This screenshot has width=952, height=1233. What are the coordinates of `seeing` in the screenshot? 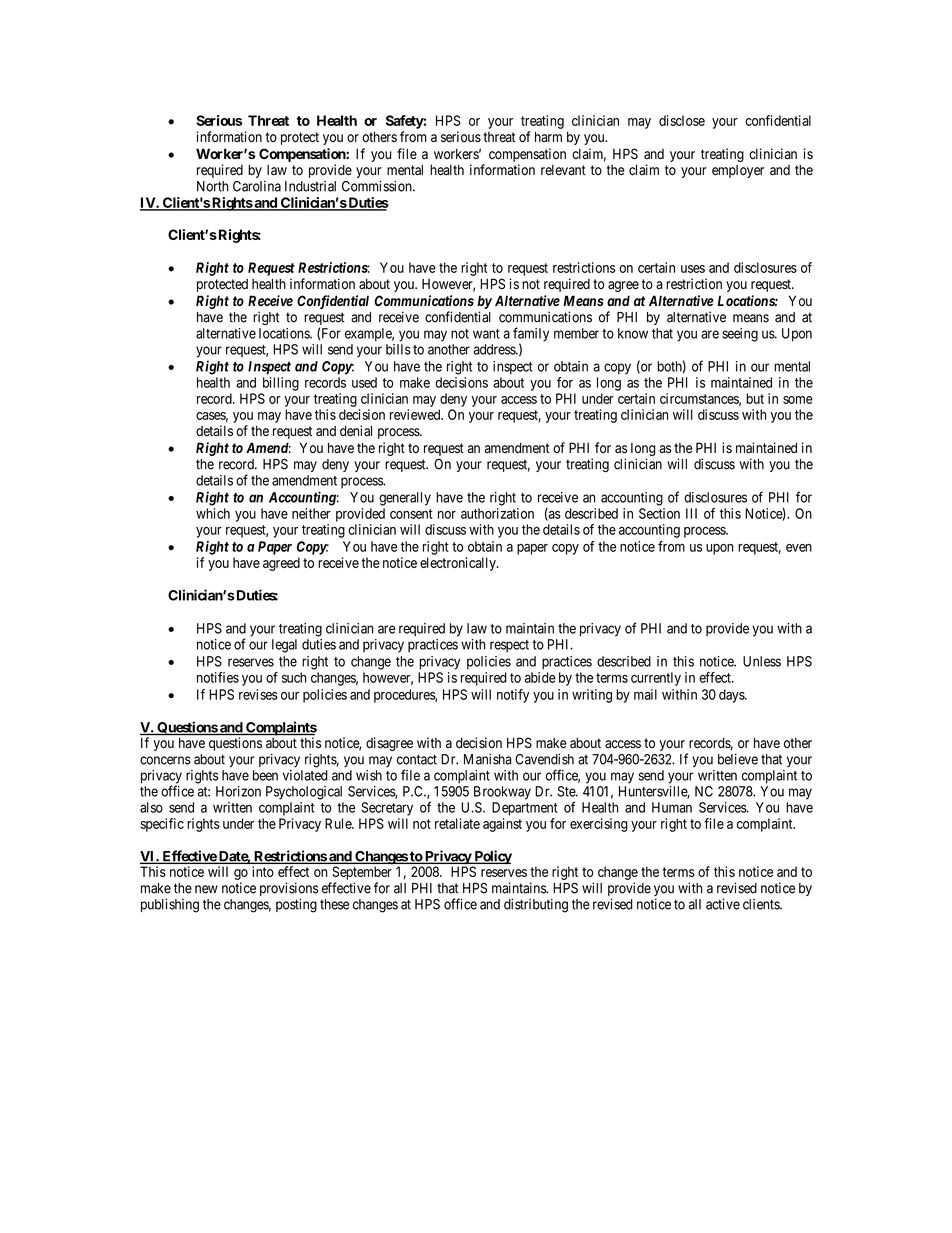 It's located at (740, 335).
